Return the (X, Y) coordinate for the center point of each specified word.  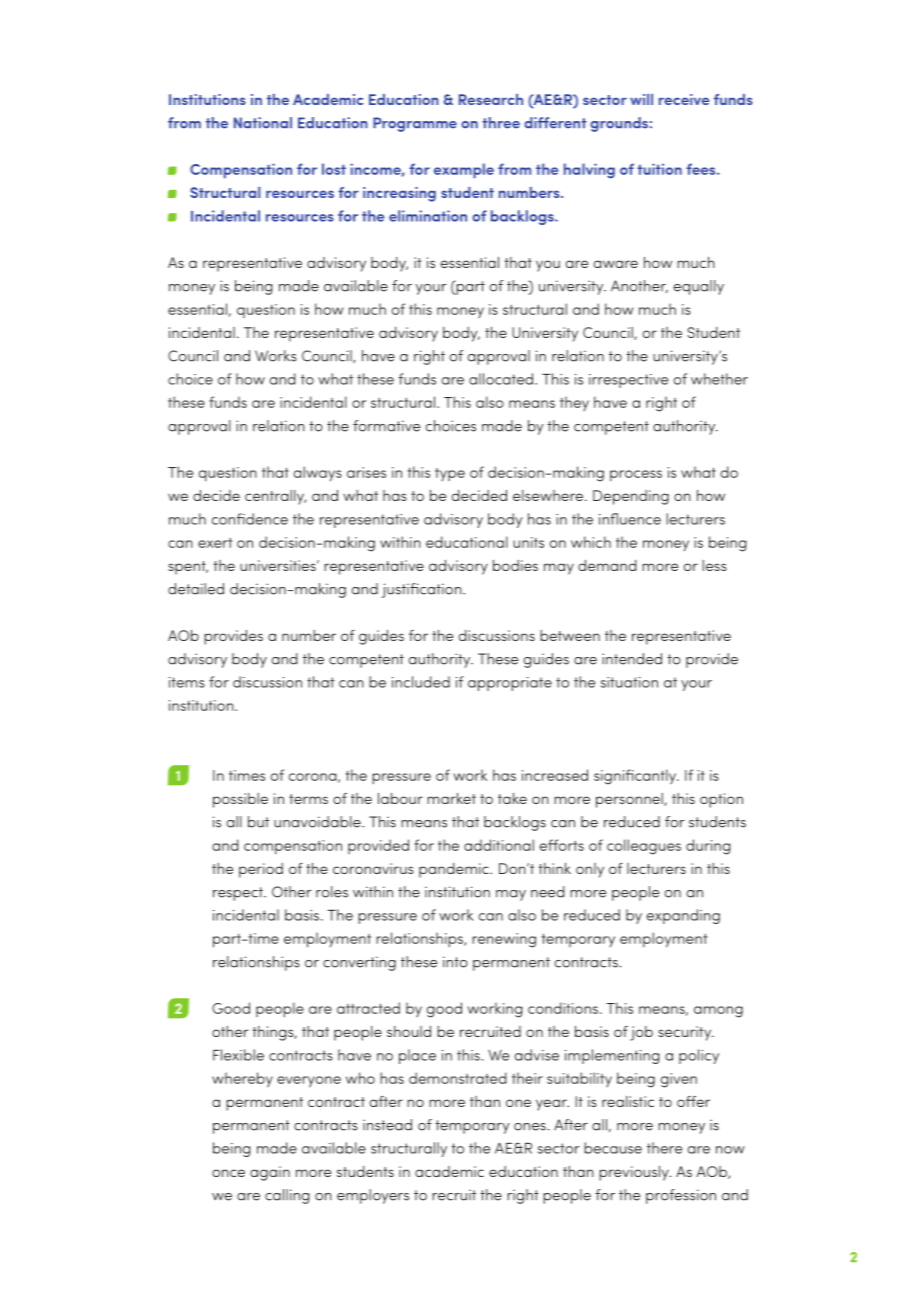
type (450, 474)
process (636, 475)
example (464, 170)
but (258, 822)
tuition (659, 169)
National (263, 123)
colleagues (644, 847)
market (451, 798)
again (270, 1173)
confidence (250, 519)
